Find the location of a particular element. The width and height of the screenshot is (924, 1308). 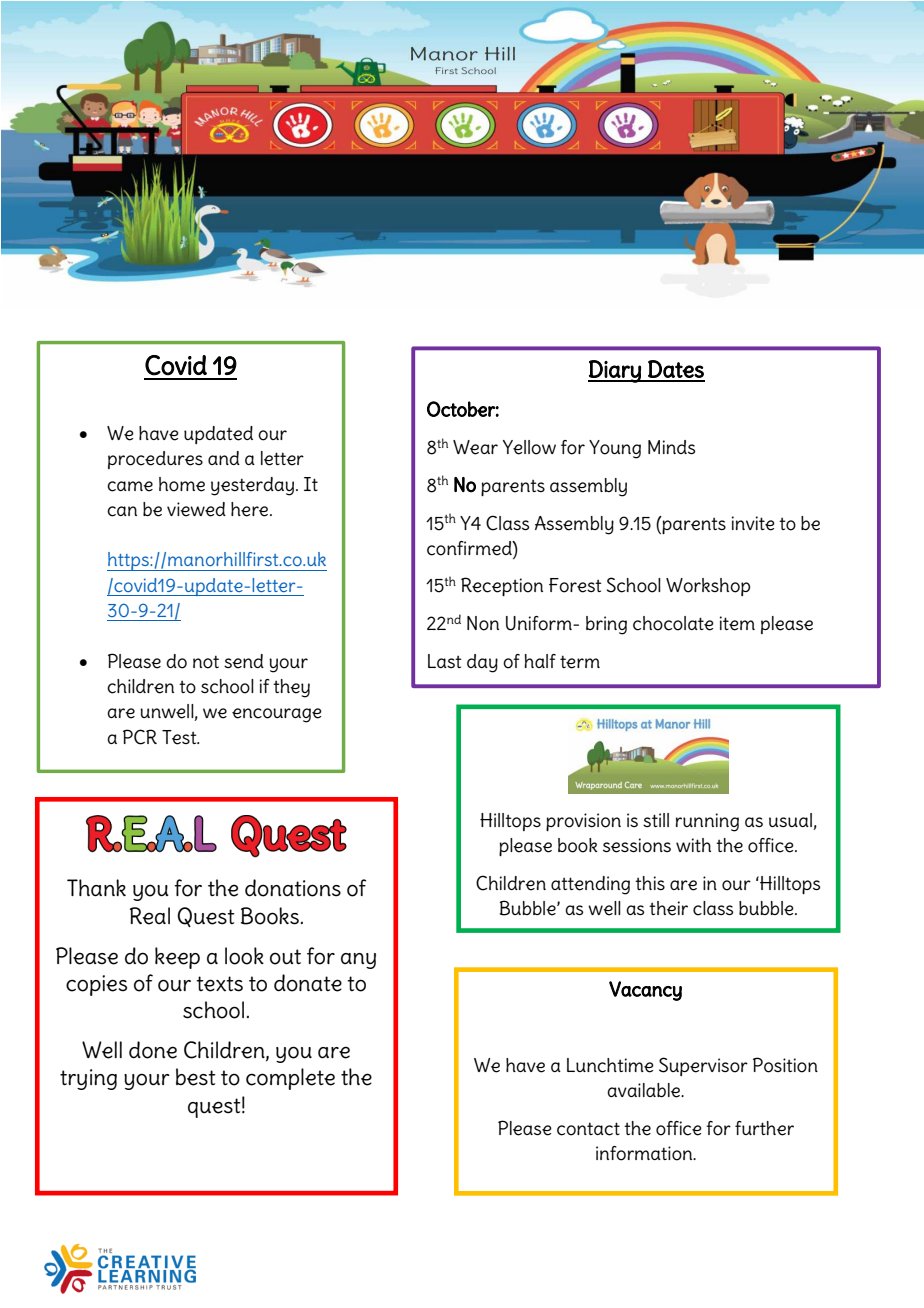

their is located at coordinates (668, 908).
